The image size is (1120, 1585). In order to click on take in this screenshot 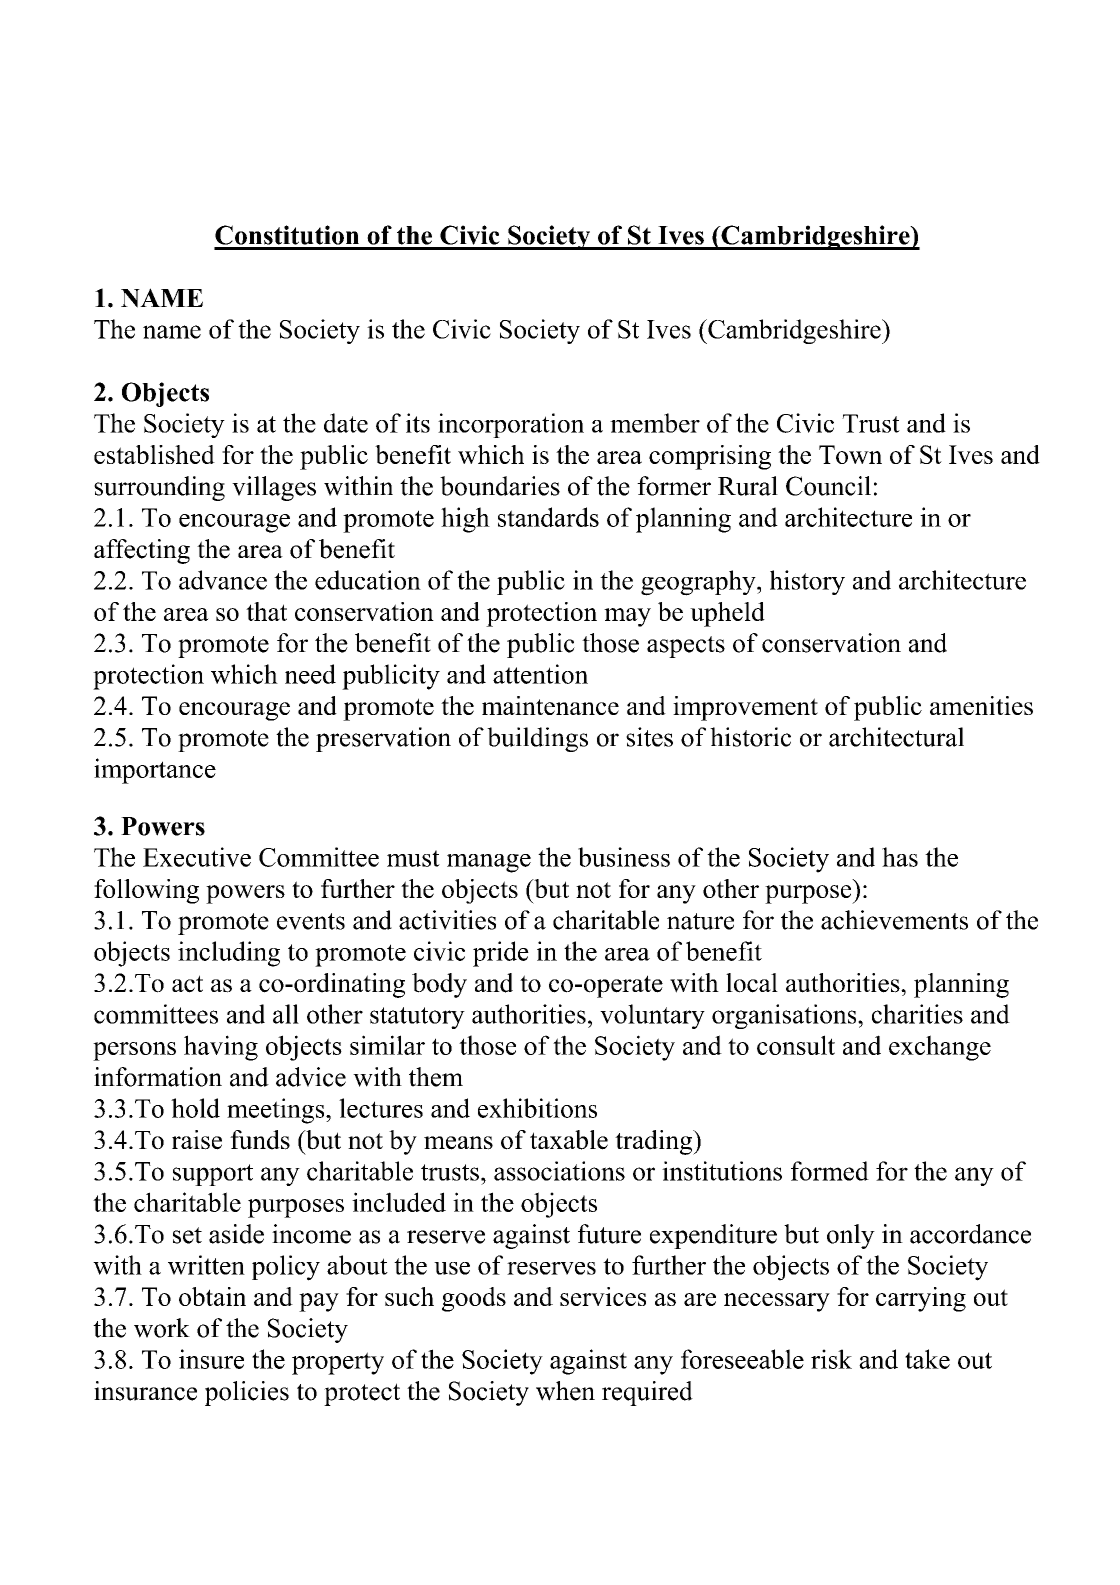, I will do `click(927, 1359)`.
